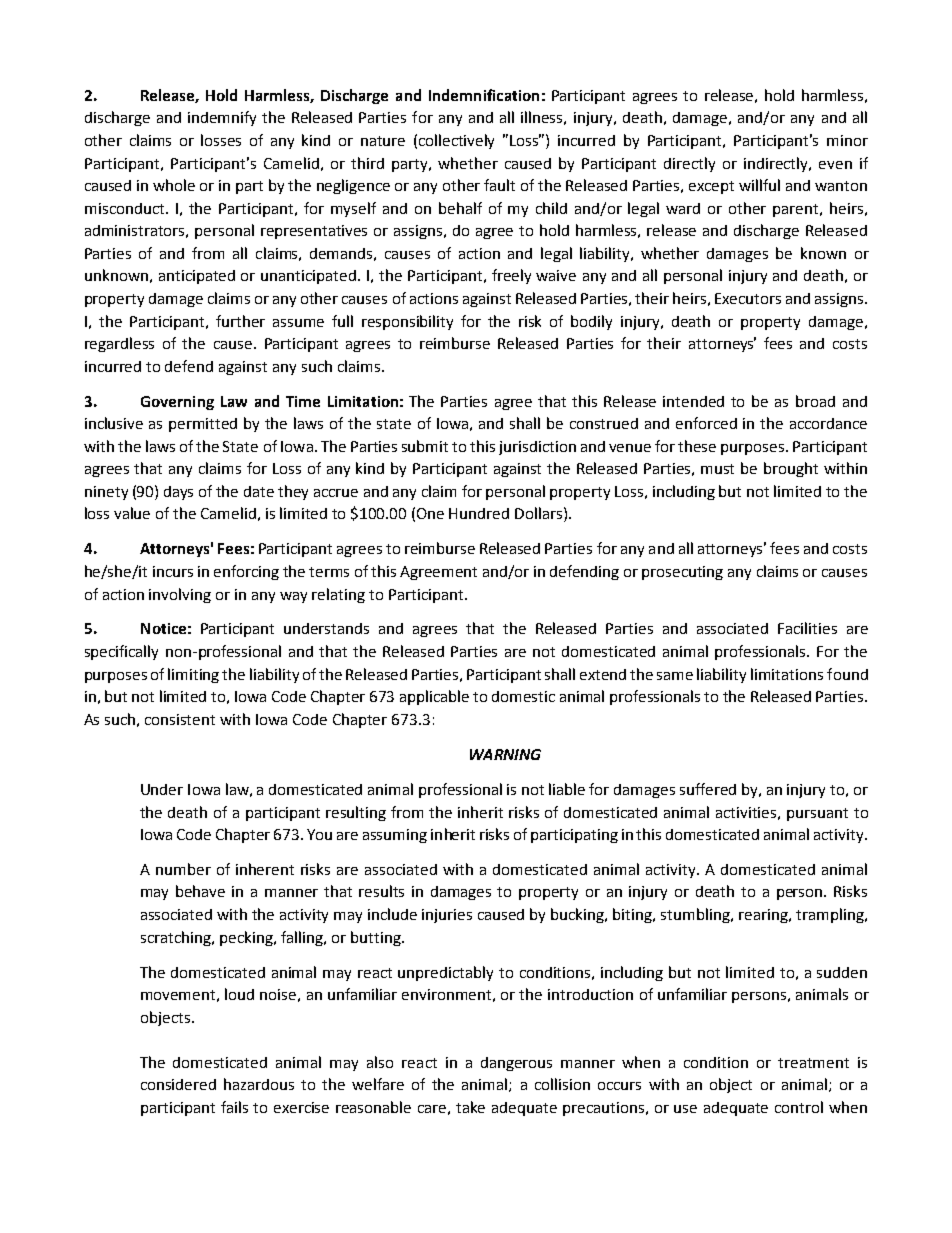  Describe the element at coordinates (178, 1084) in the document. I see `considered` at that location.
